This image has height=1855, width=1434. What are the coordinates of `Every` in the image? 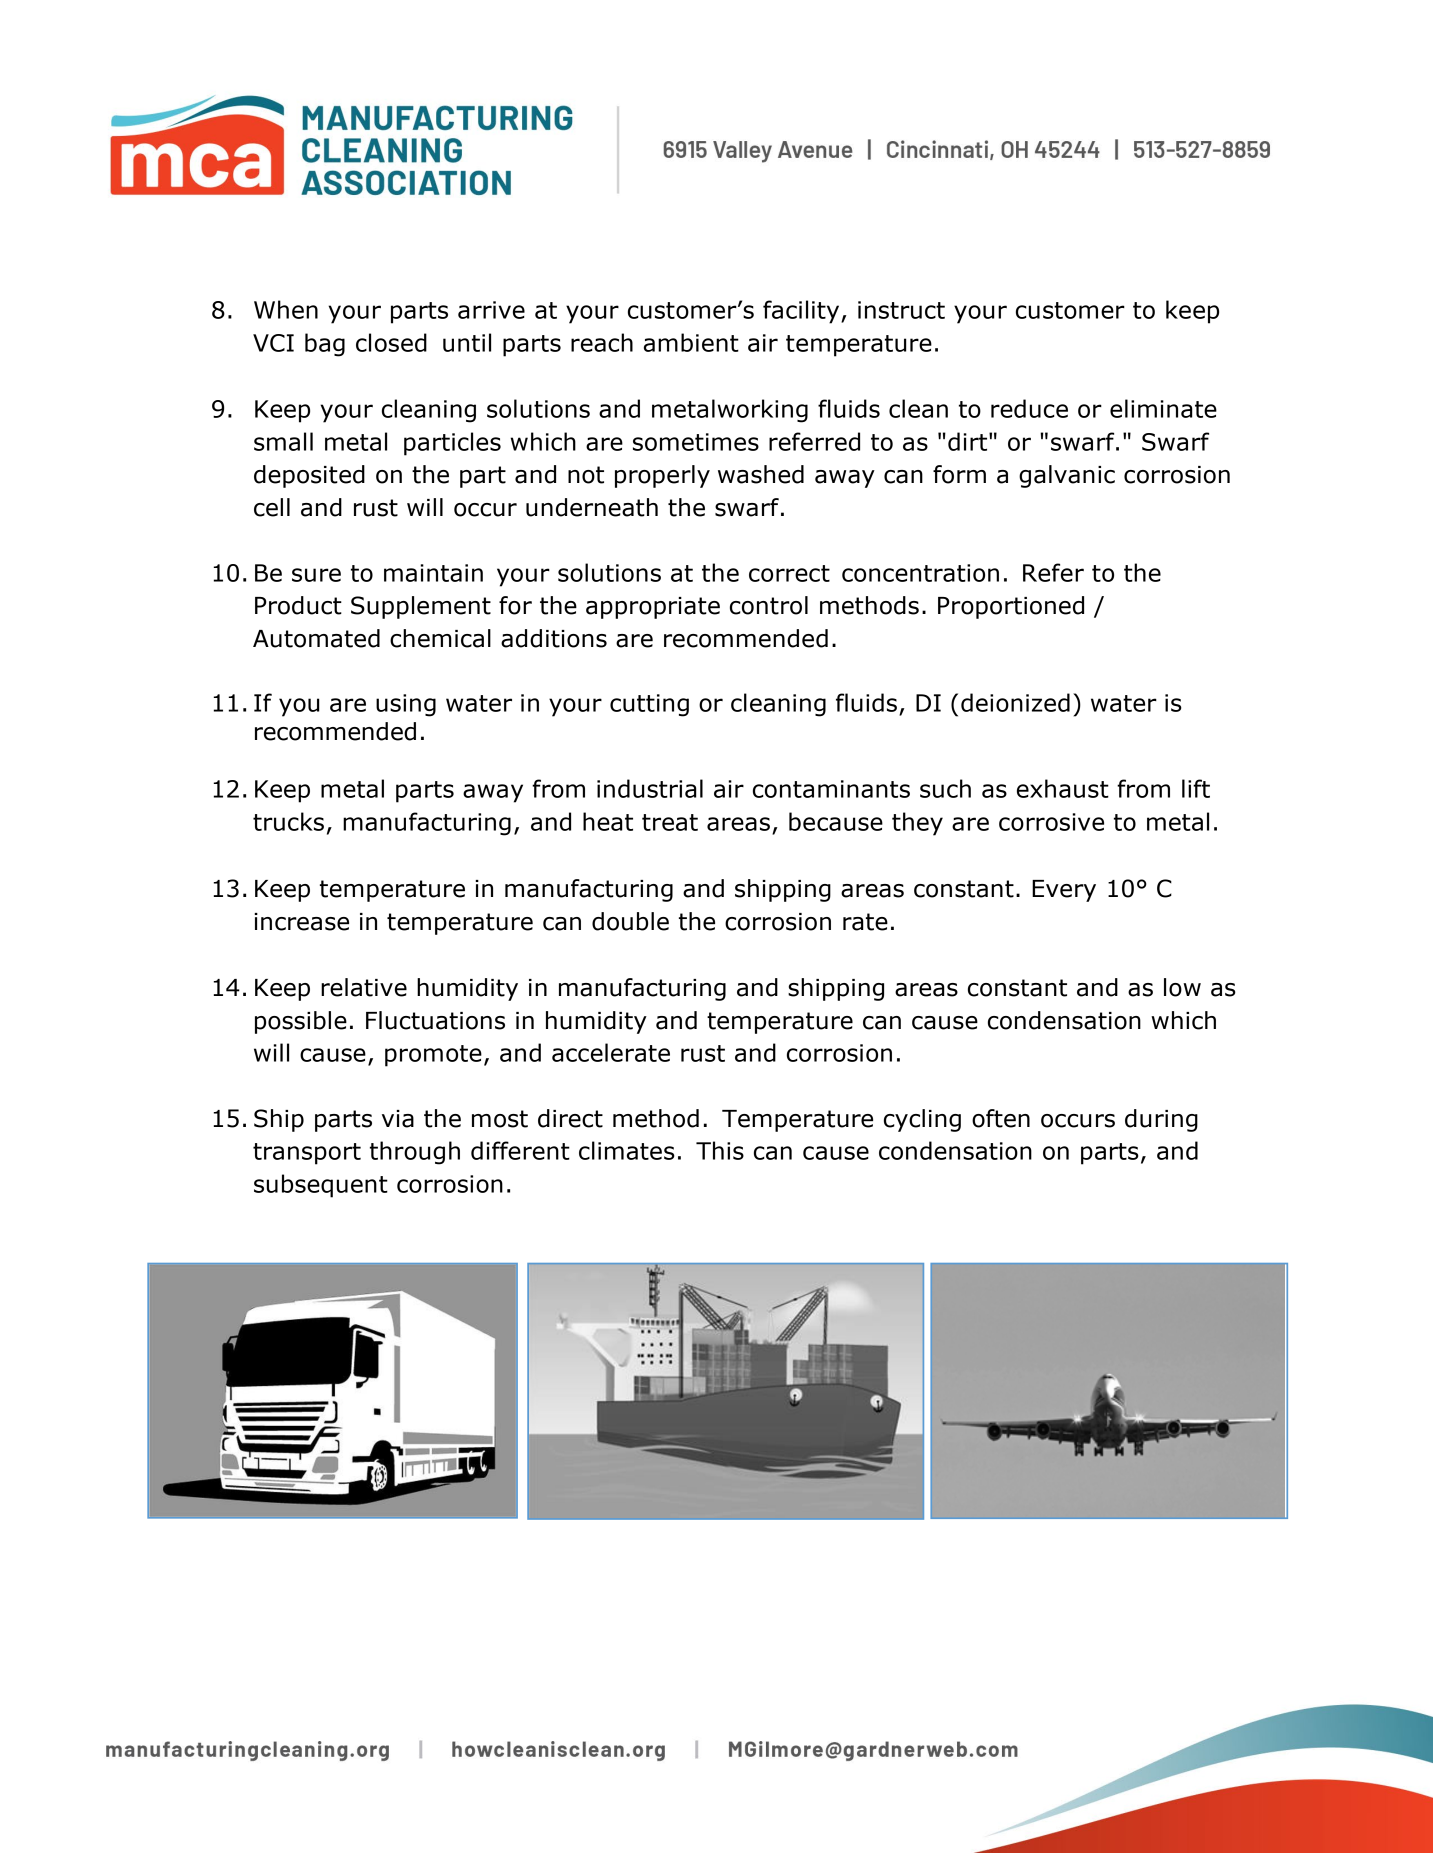 It's located at (1064, 891).
